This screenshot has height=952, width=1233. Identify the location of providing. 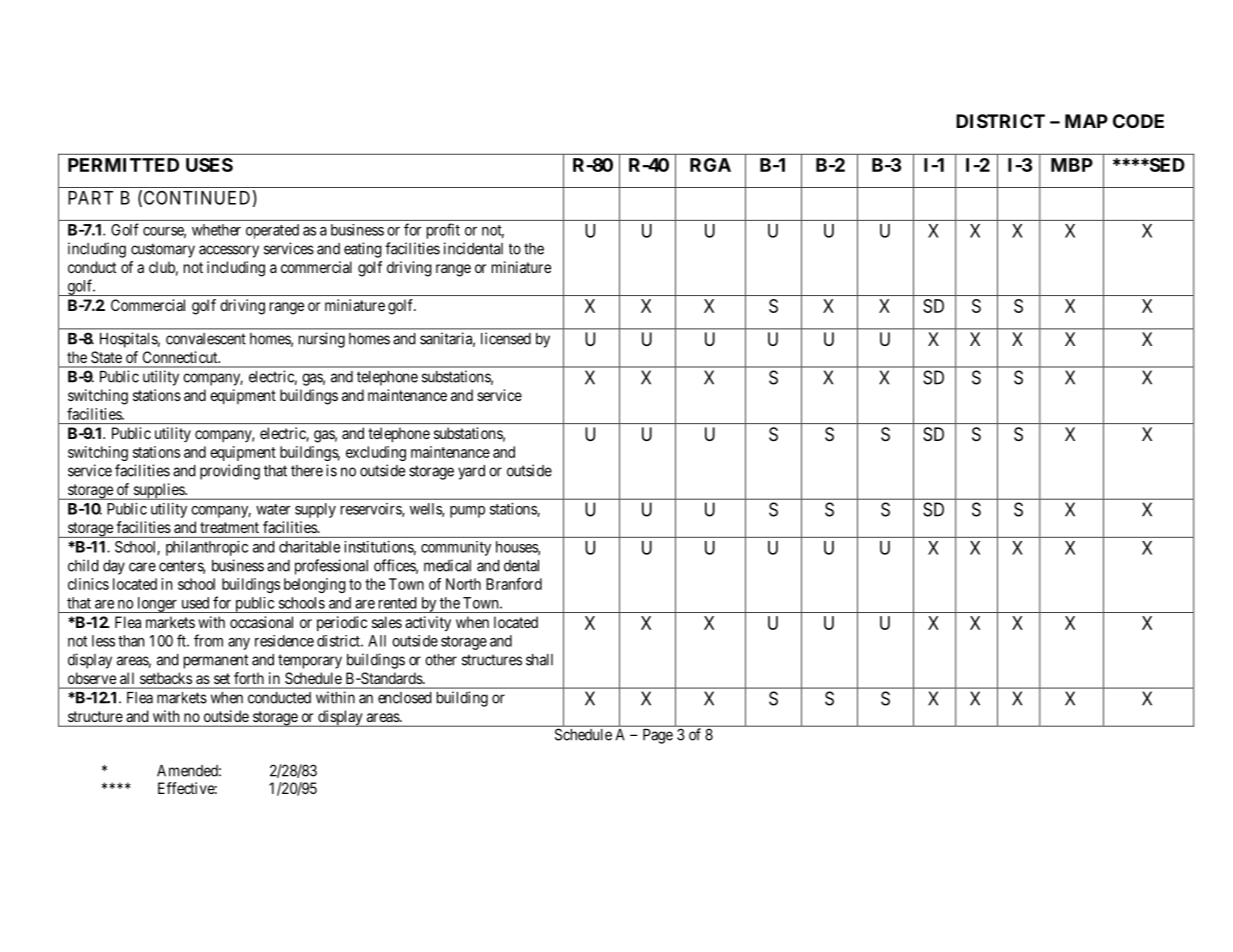
(230, 472).
